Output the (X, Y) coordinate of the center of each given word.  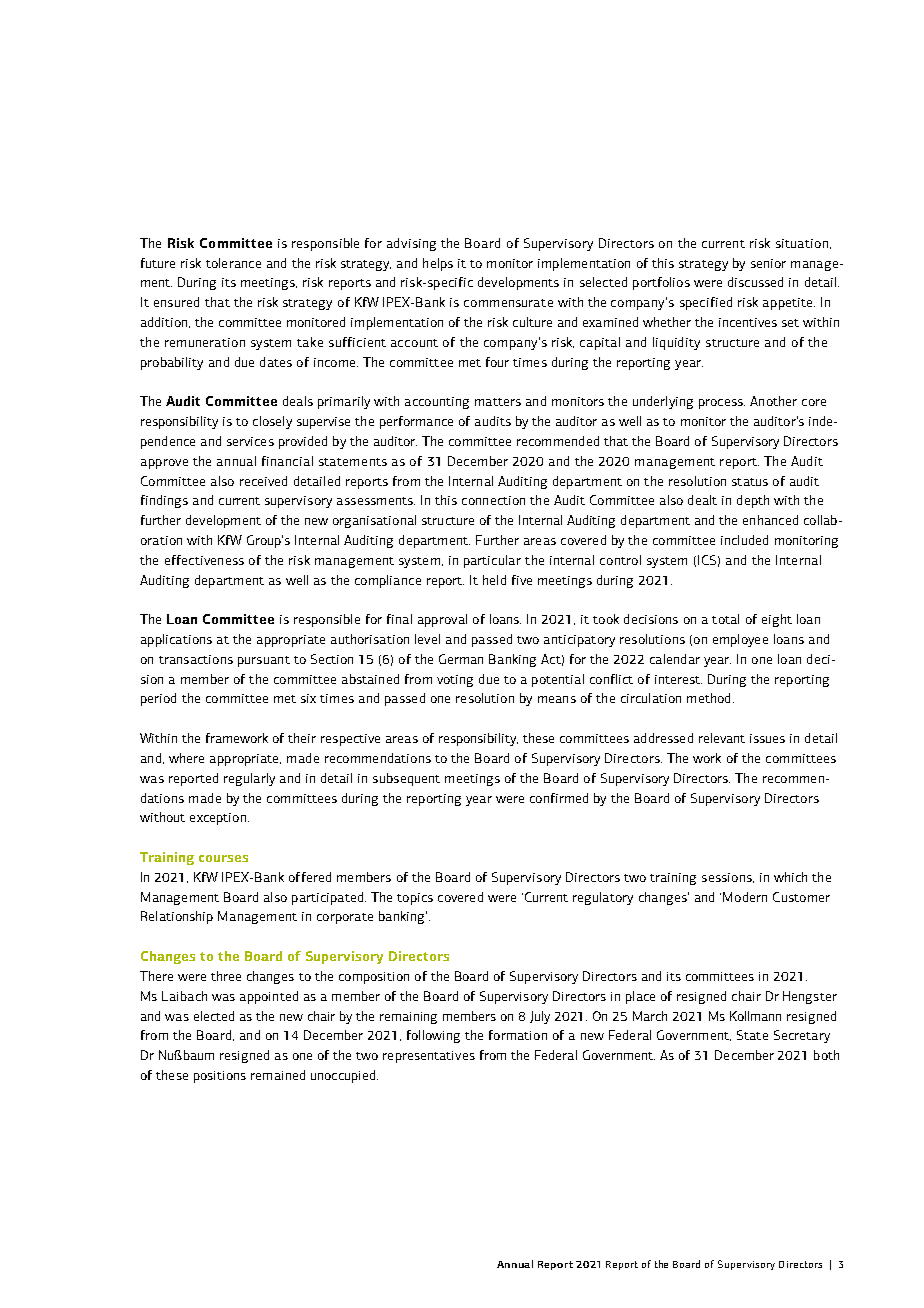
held (494, 580)
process (722, 404)
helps (438, 264)
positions (220, 1077)
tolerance (233, 263)
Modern (745, 897)
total (725, 619)
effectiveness (204, 560)
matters (498, 402)
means (557, 699)
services (250, 441)
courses (223, 858)
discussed (755, 282)
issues (767, 738)
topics (415, 899)
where (186, 758)
